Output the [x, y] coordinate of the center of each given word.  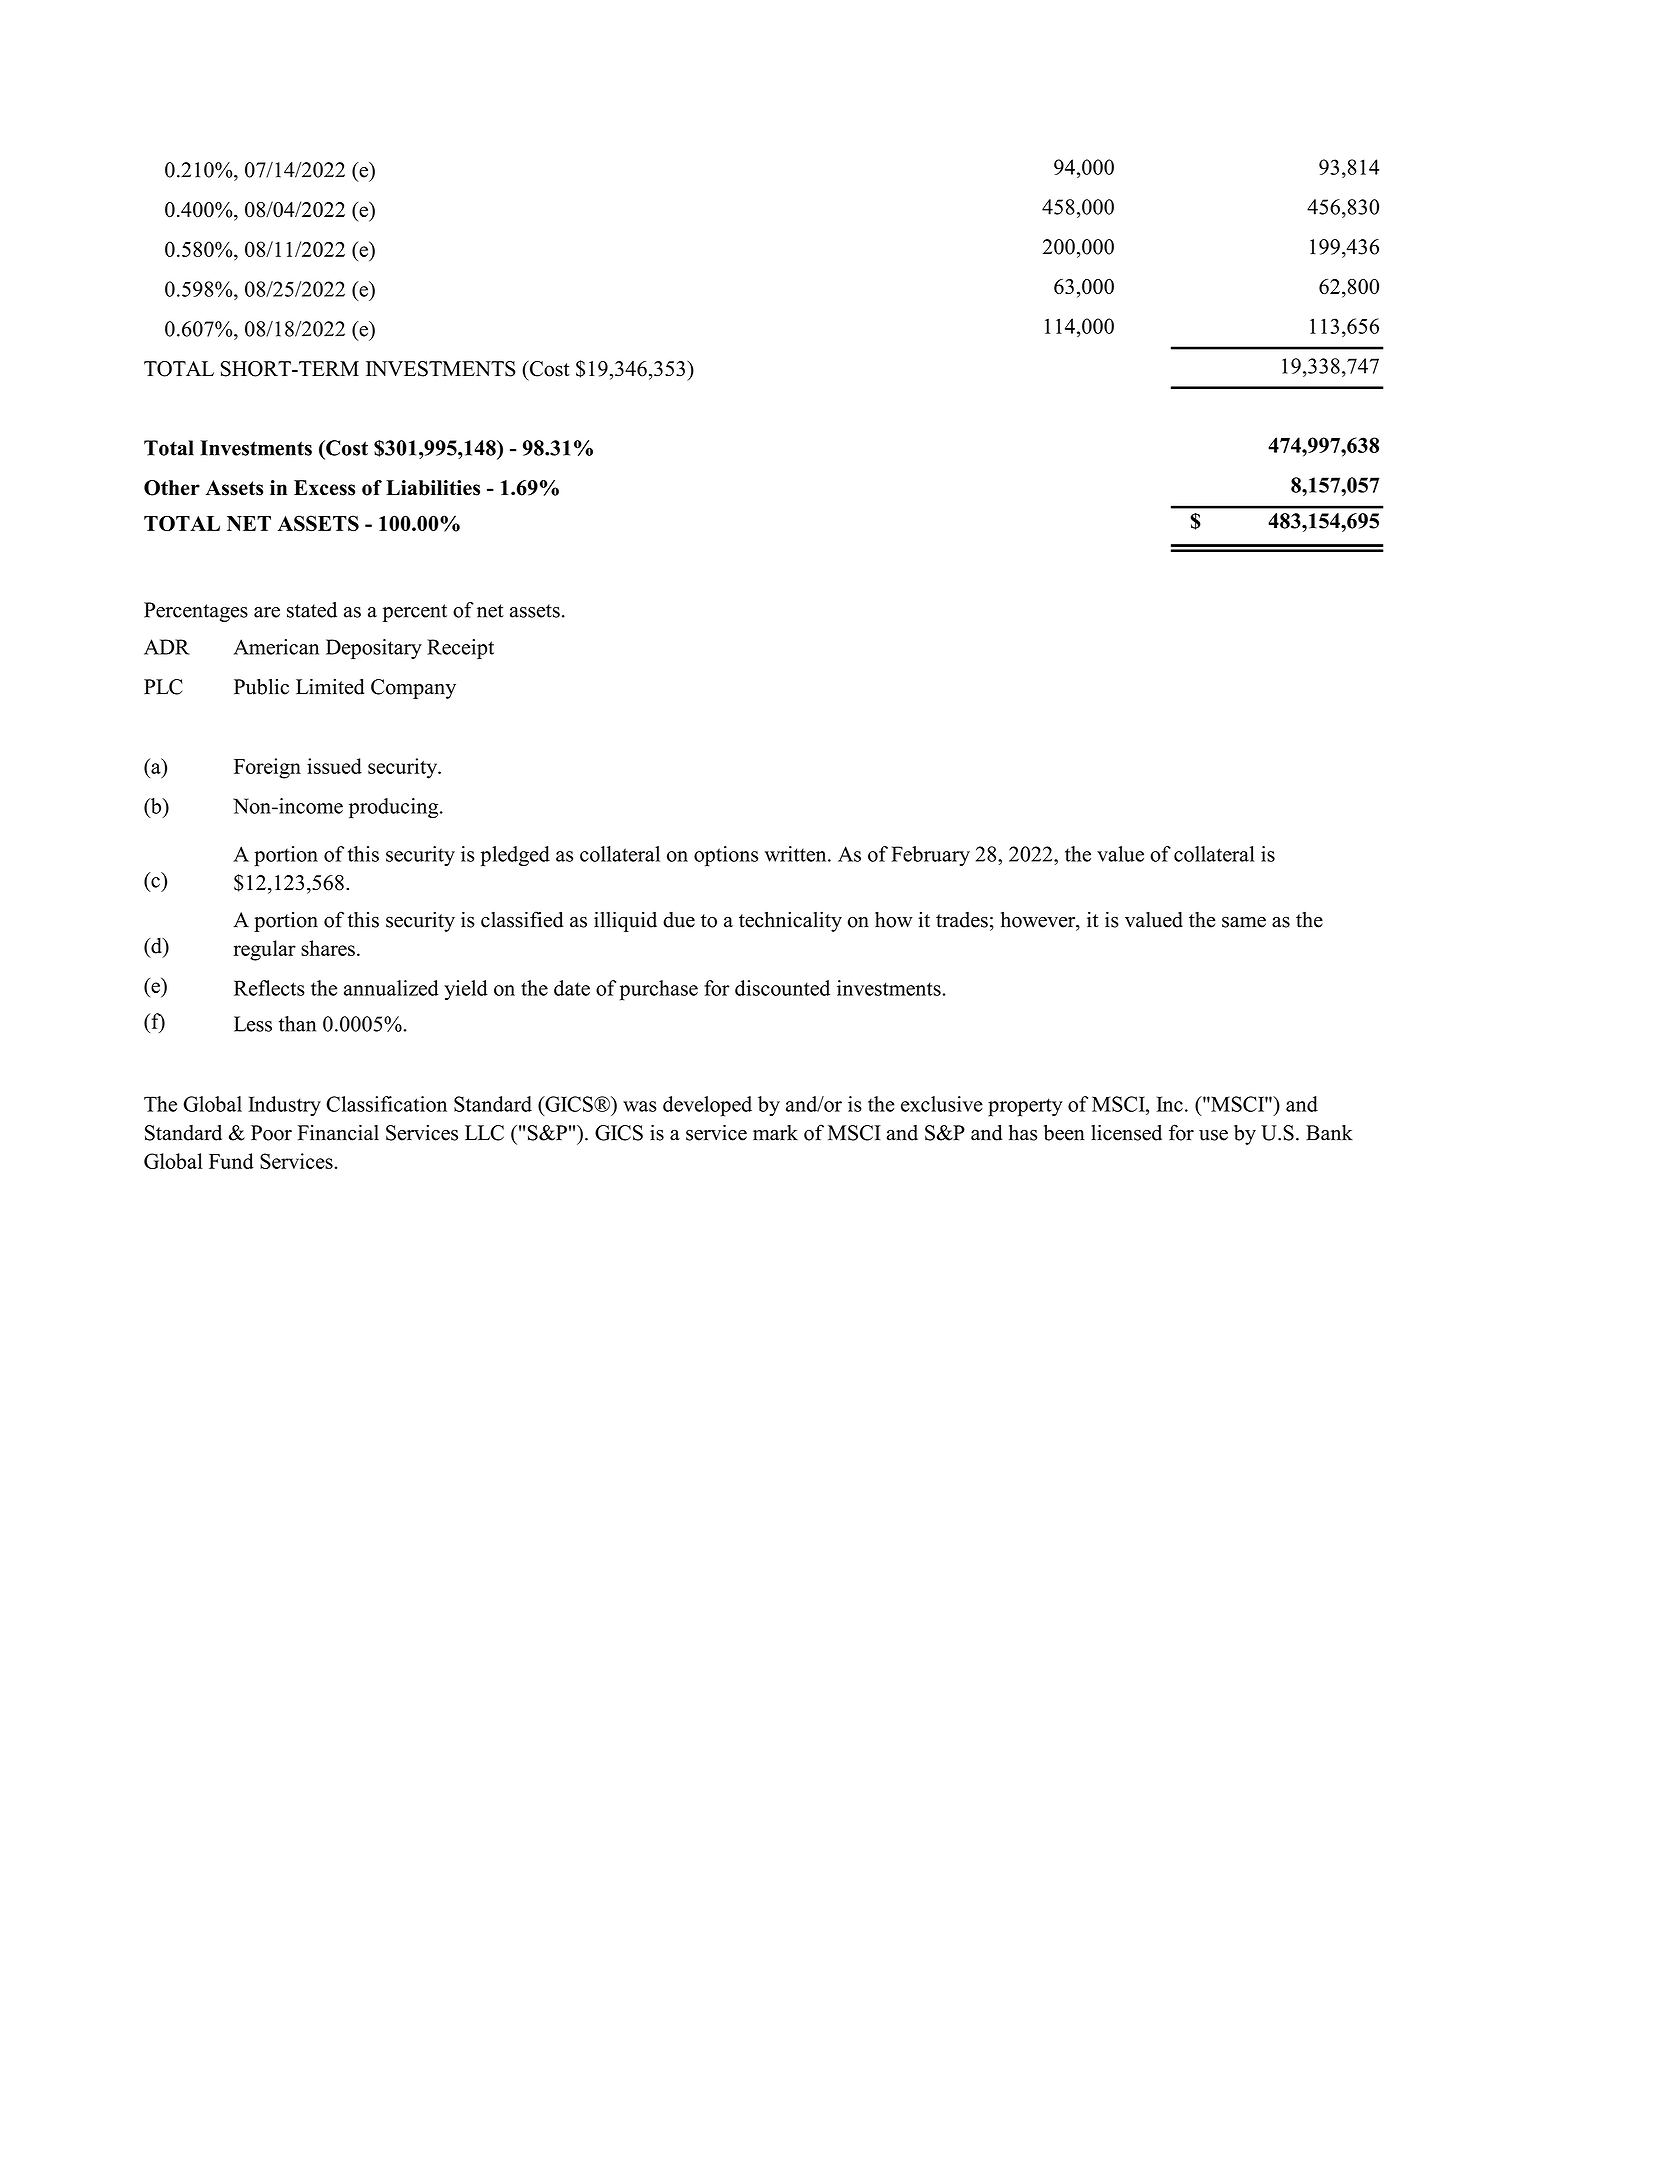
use [1213, 1135]
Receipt [460, 649]
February [930, 856]
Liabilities [433, 488]
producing [395, 808]
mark [775, 1133]
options [726, 856]
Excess [324, 488]
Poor [271, 1133]
